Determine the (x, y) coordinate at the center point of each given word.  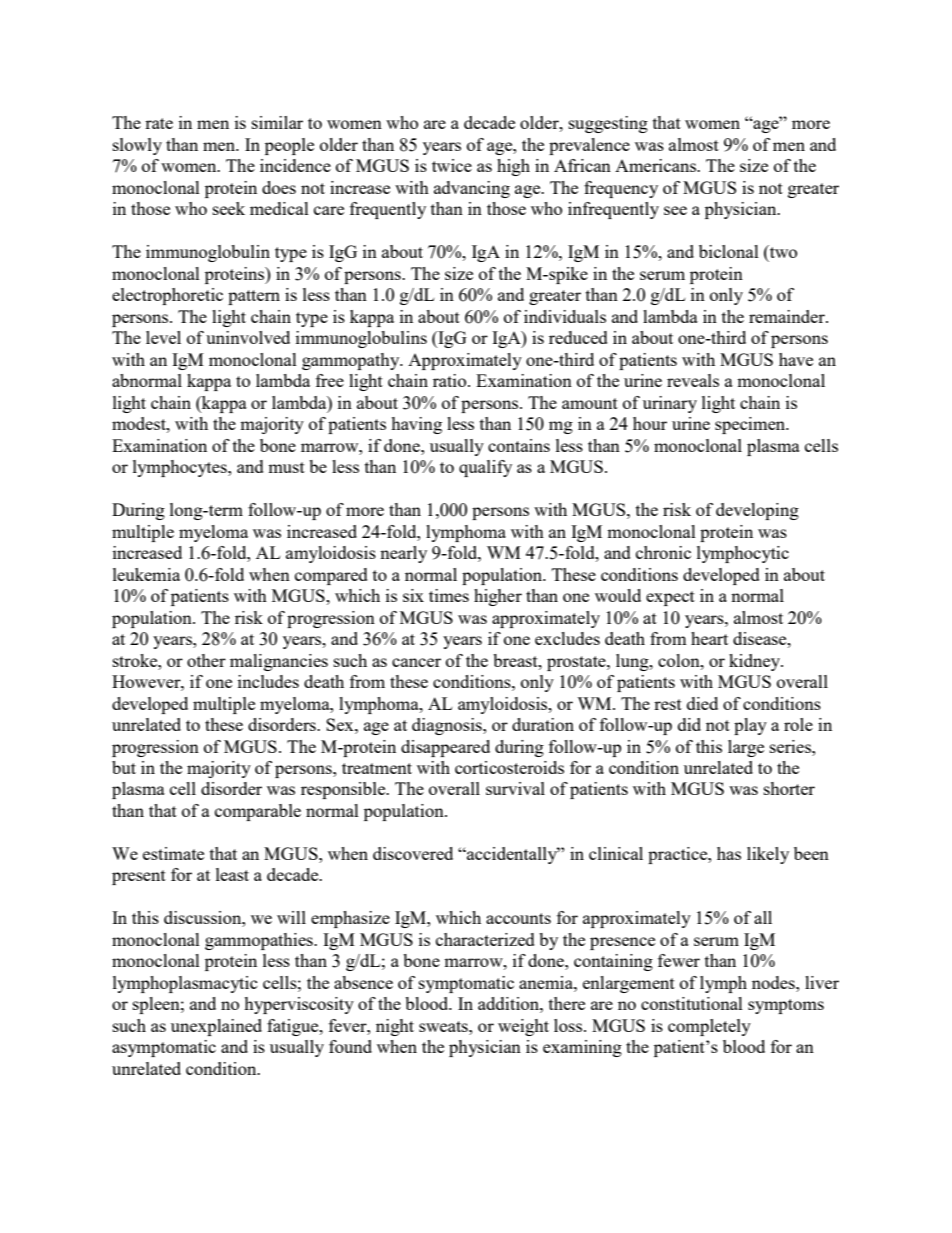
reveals (693, 380)
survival (515, 788)
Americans (656, 165)
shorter (789, 788)
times (449, 595)
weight (523, 1027)
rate (159, 123)
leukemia (146, 574)
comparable (258, 812)
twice (452, 165)
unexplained (216, 1027)
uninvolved (248, 337)
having (416, 425)
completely (709, 1027)
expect (670, 598)
